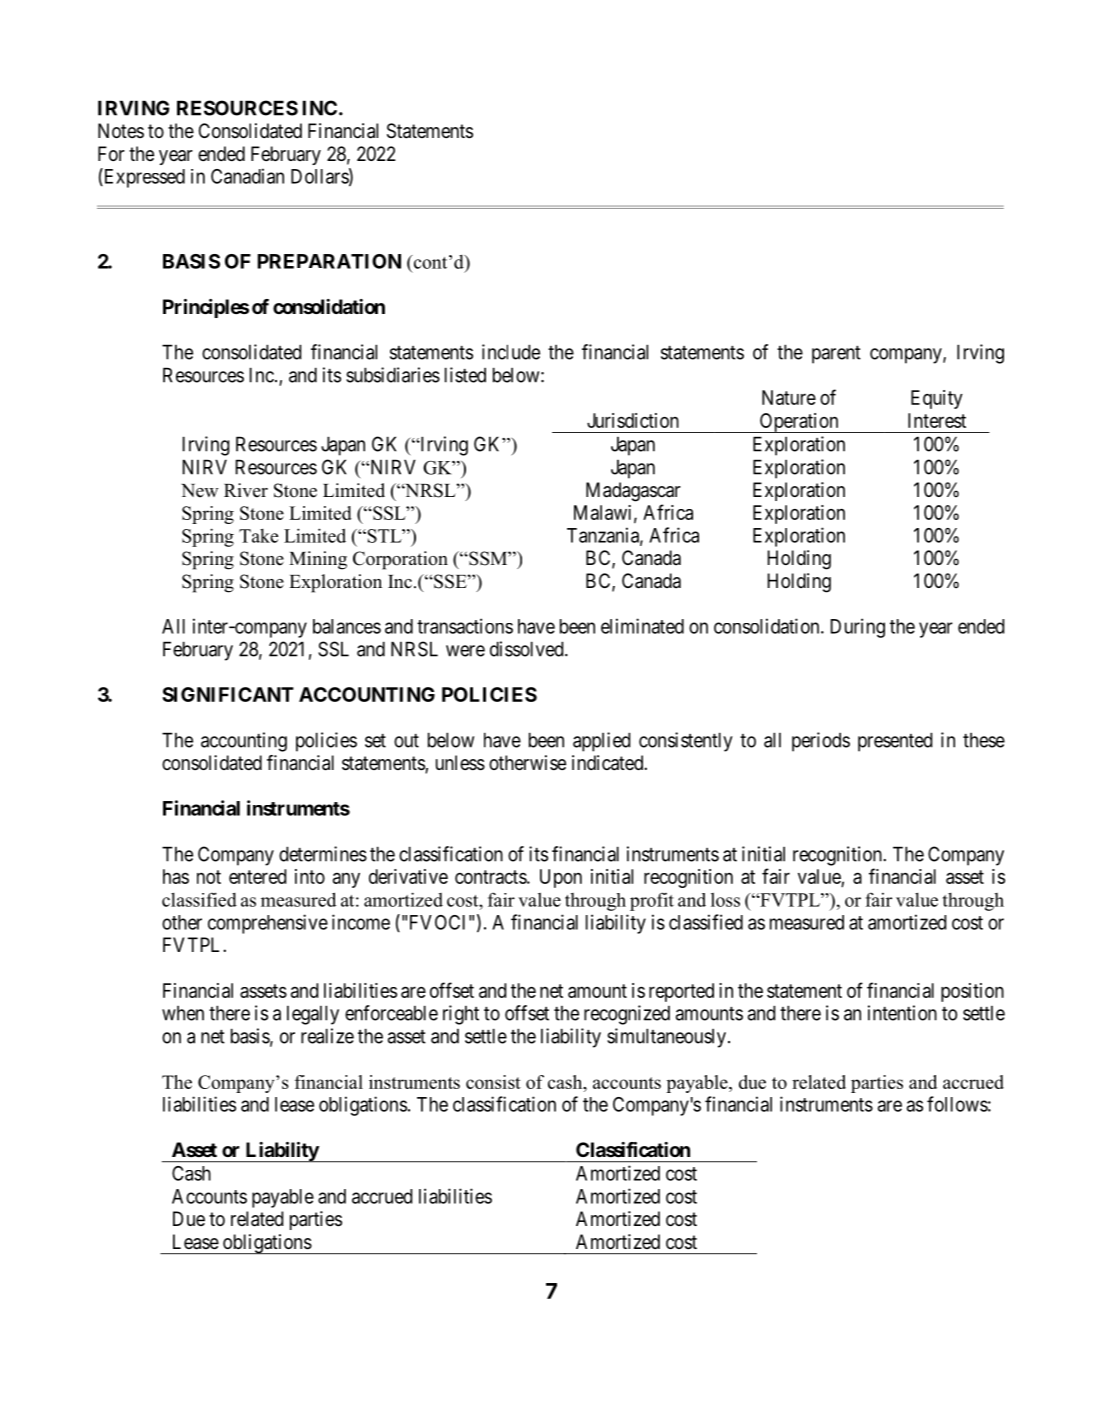  What do you see at coordinates (465, 626) in the document?
I see `transactions` at bounding box center [465, 626].
